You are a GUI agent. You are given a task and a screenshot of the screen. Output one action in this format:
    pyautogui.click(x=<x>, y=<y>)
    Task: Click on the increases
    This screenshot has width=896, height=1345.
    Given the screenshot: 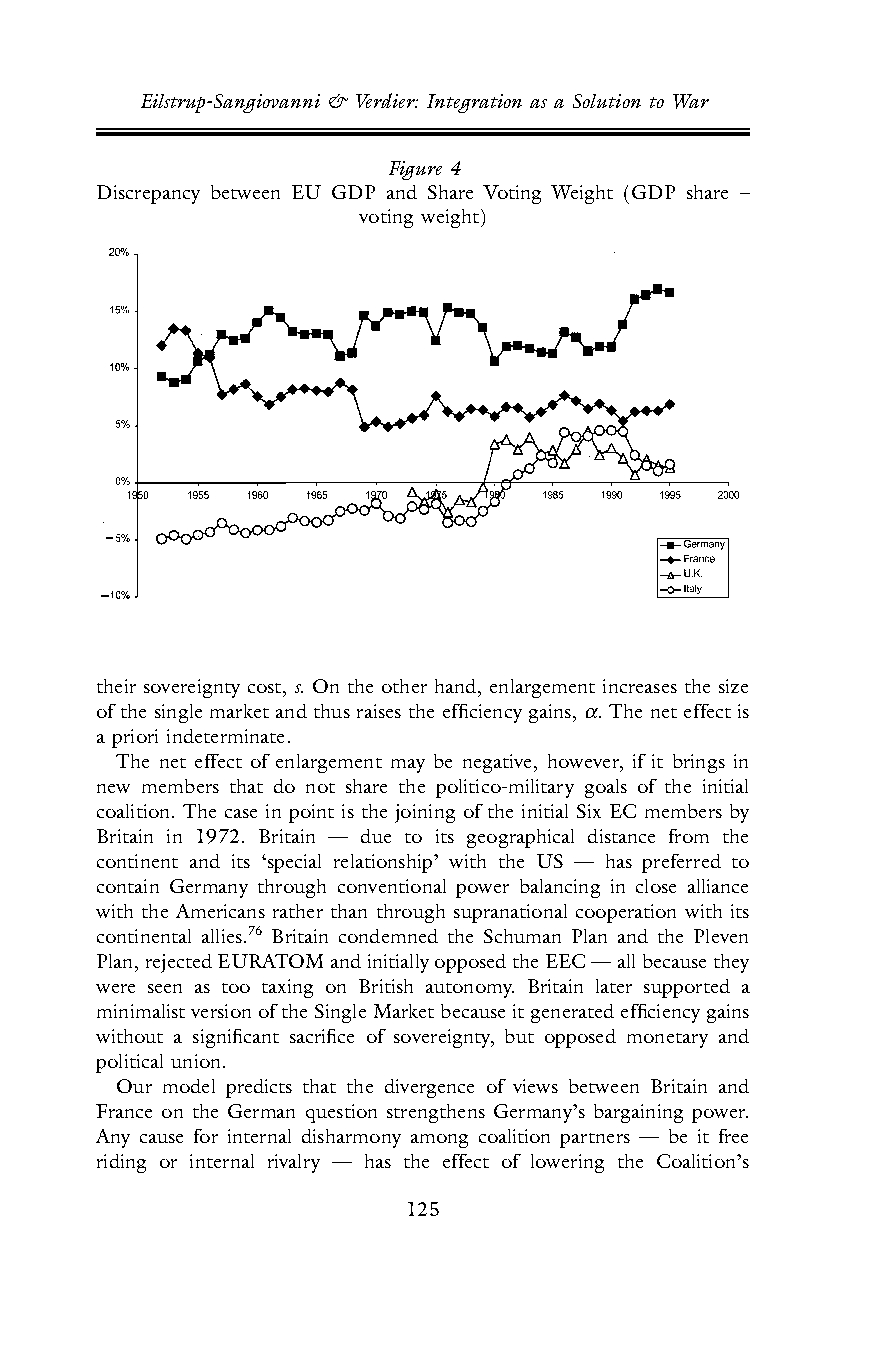 What is the action you would take?
    pyautogui.click(x=640, y=686)
